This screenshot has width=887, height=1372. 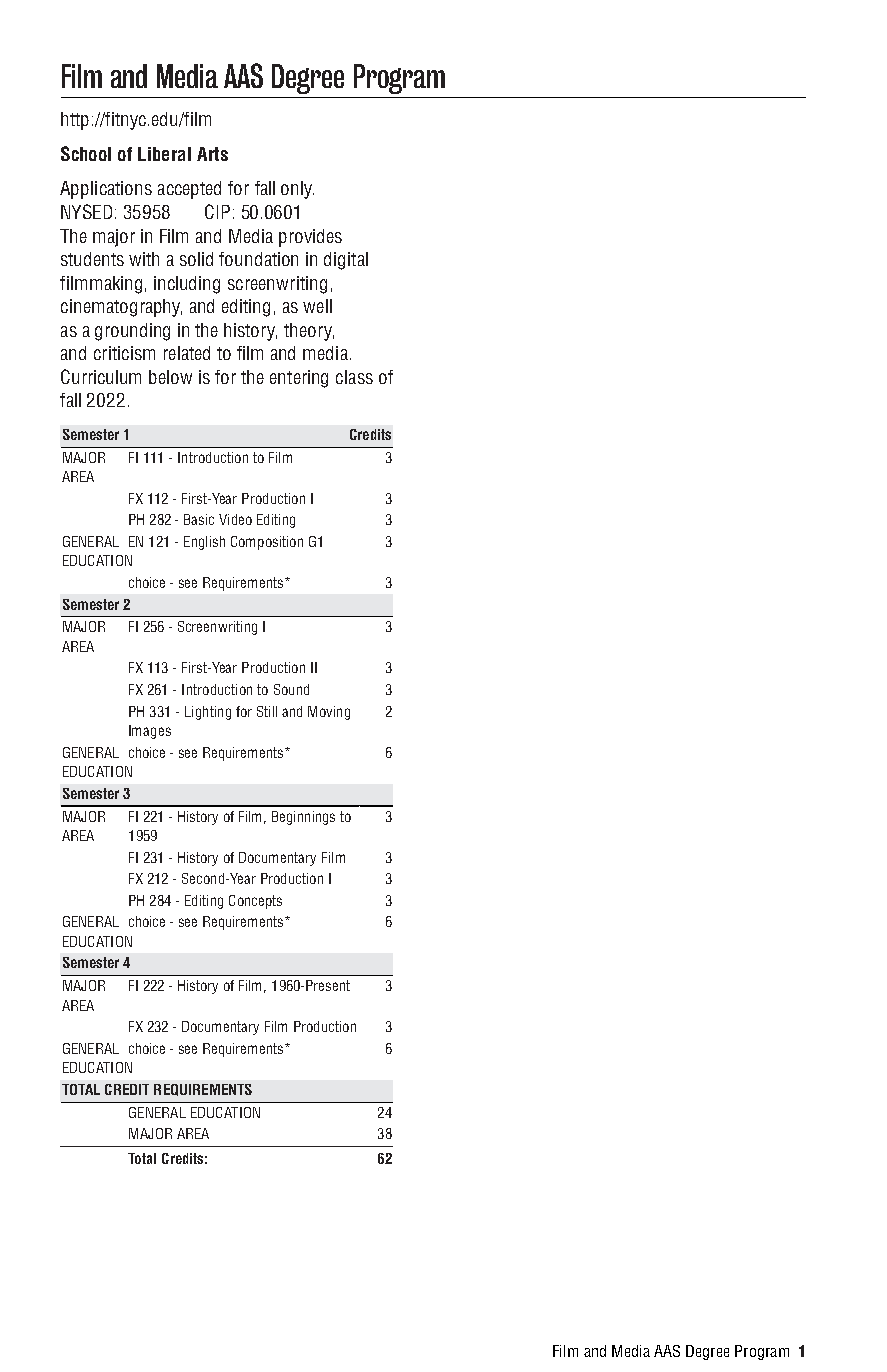 What do you see at coordinates (106, 190) in the screenshot?
I see `Applications` at bounding box center [106, 190].
